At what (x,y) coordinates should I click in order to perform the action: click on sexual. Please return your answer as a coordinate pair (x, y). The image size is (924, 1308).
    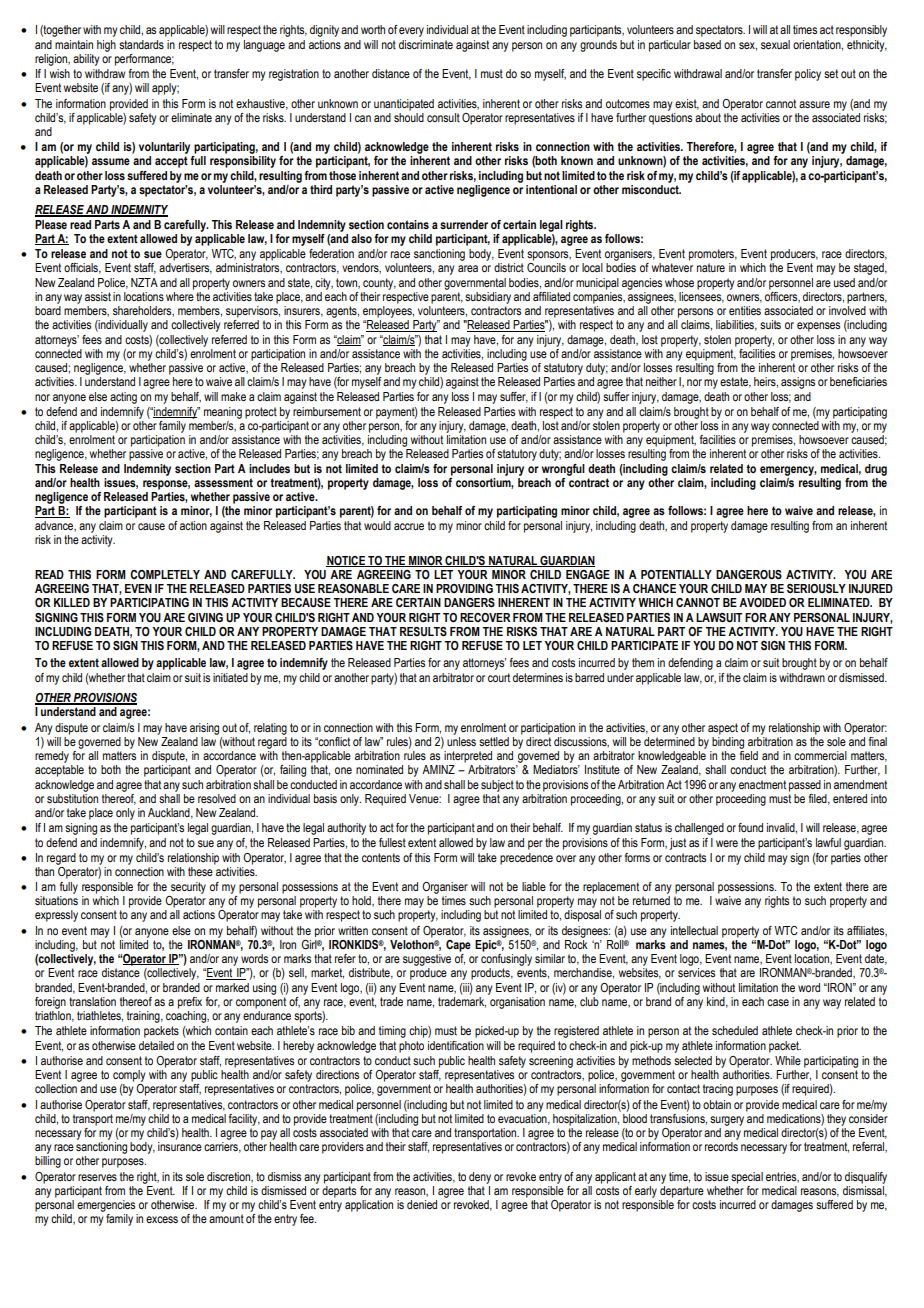
    Looking at the image, I should click on (775, 44).
